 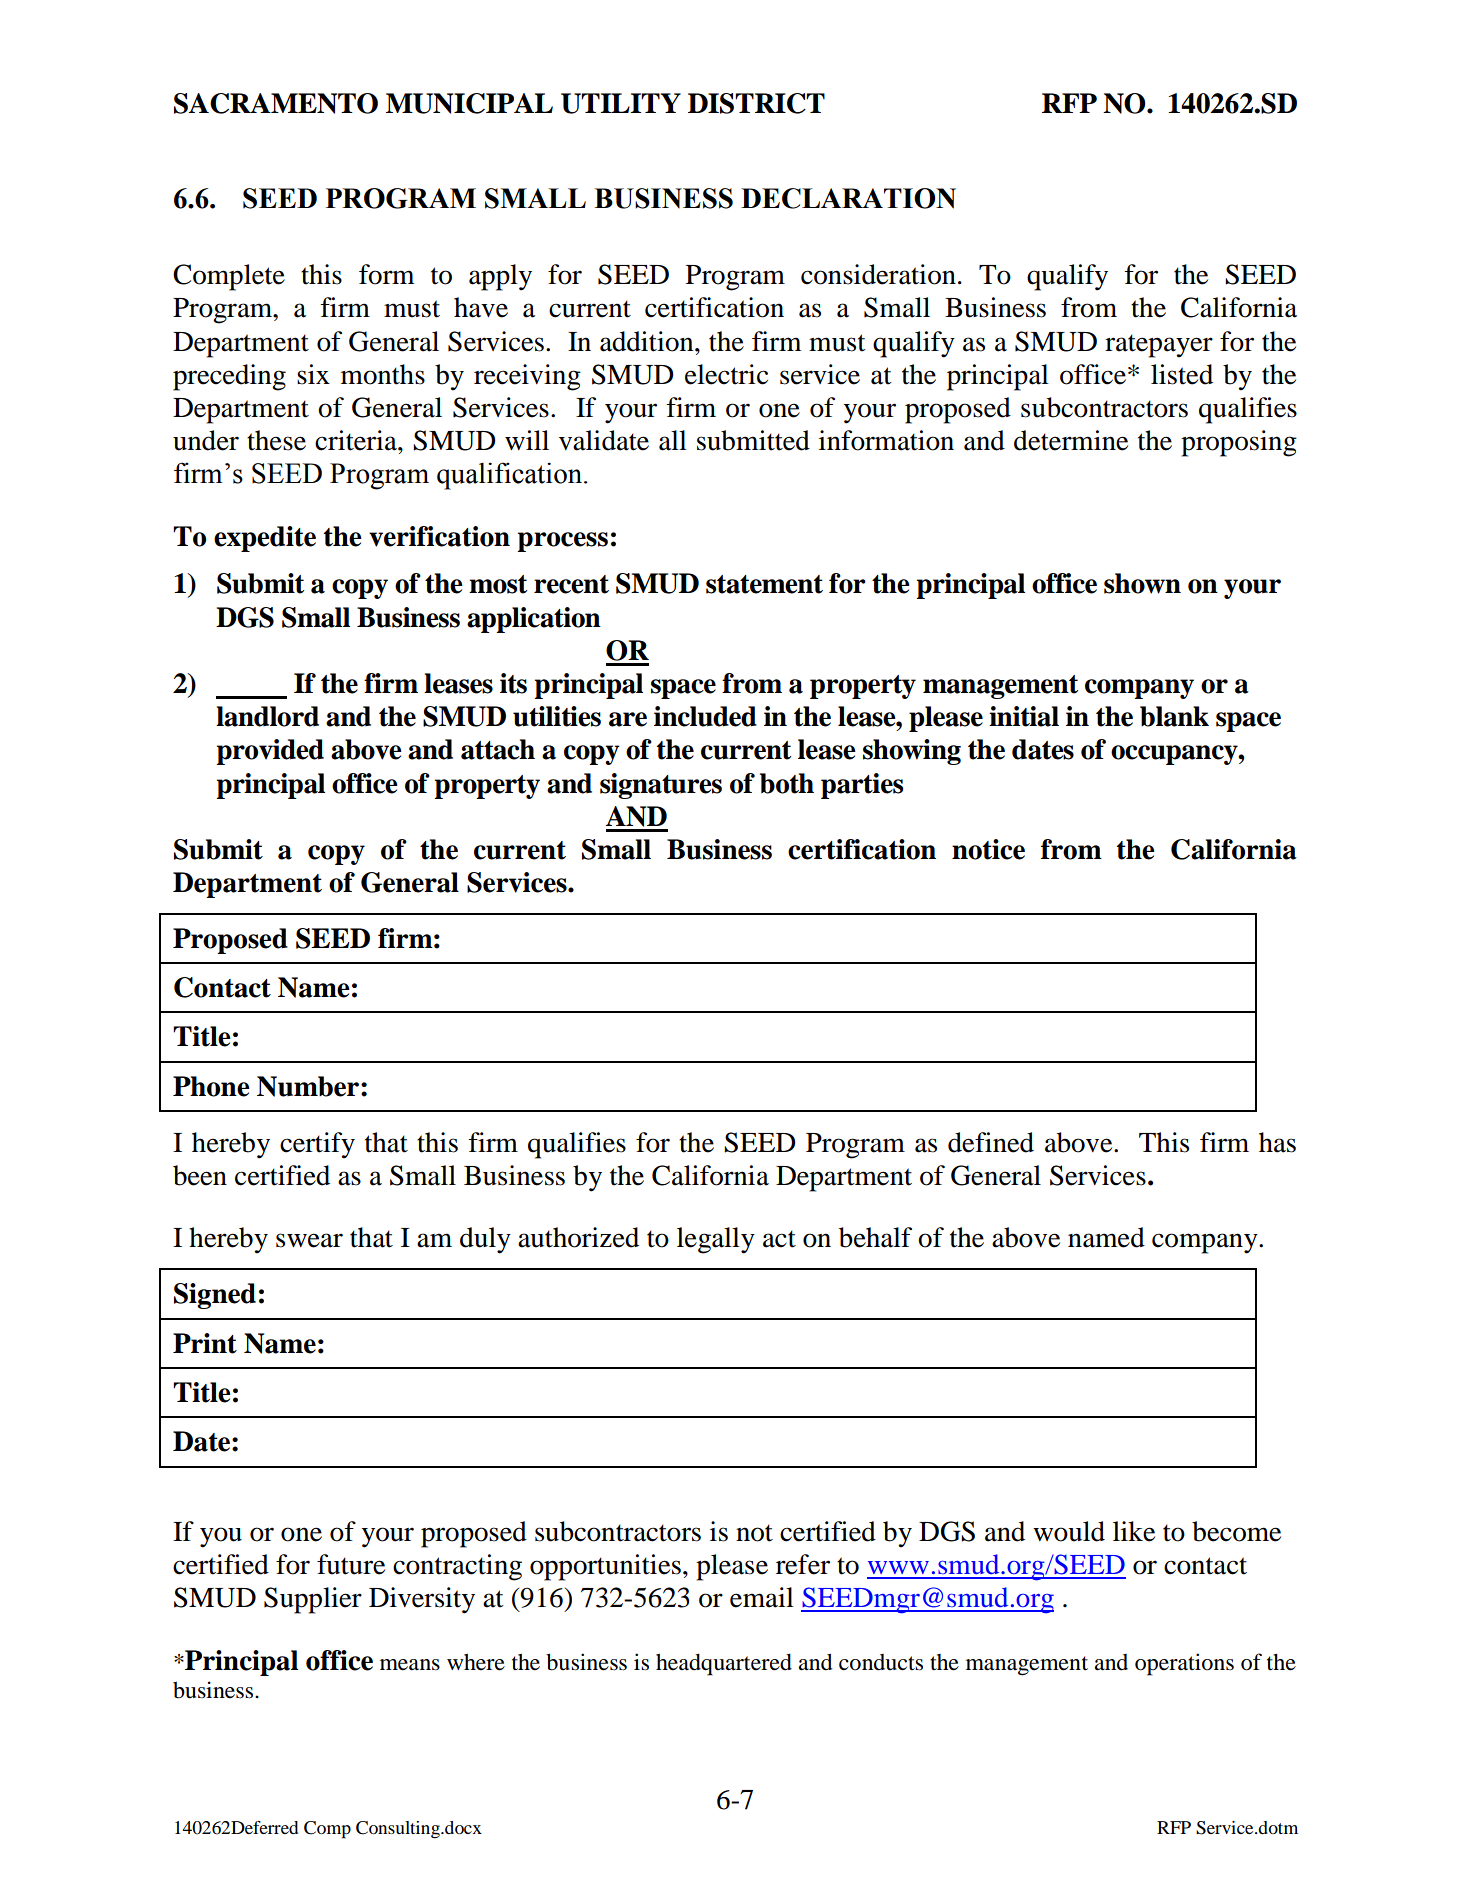 I want to click on like, so click(x=1134, y=1531).
